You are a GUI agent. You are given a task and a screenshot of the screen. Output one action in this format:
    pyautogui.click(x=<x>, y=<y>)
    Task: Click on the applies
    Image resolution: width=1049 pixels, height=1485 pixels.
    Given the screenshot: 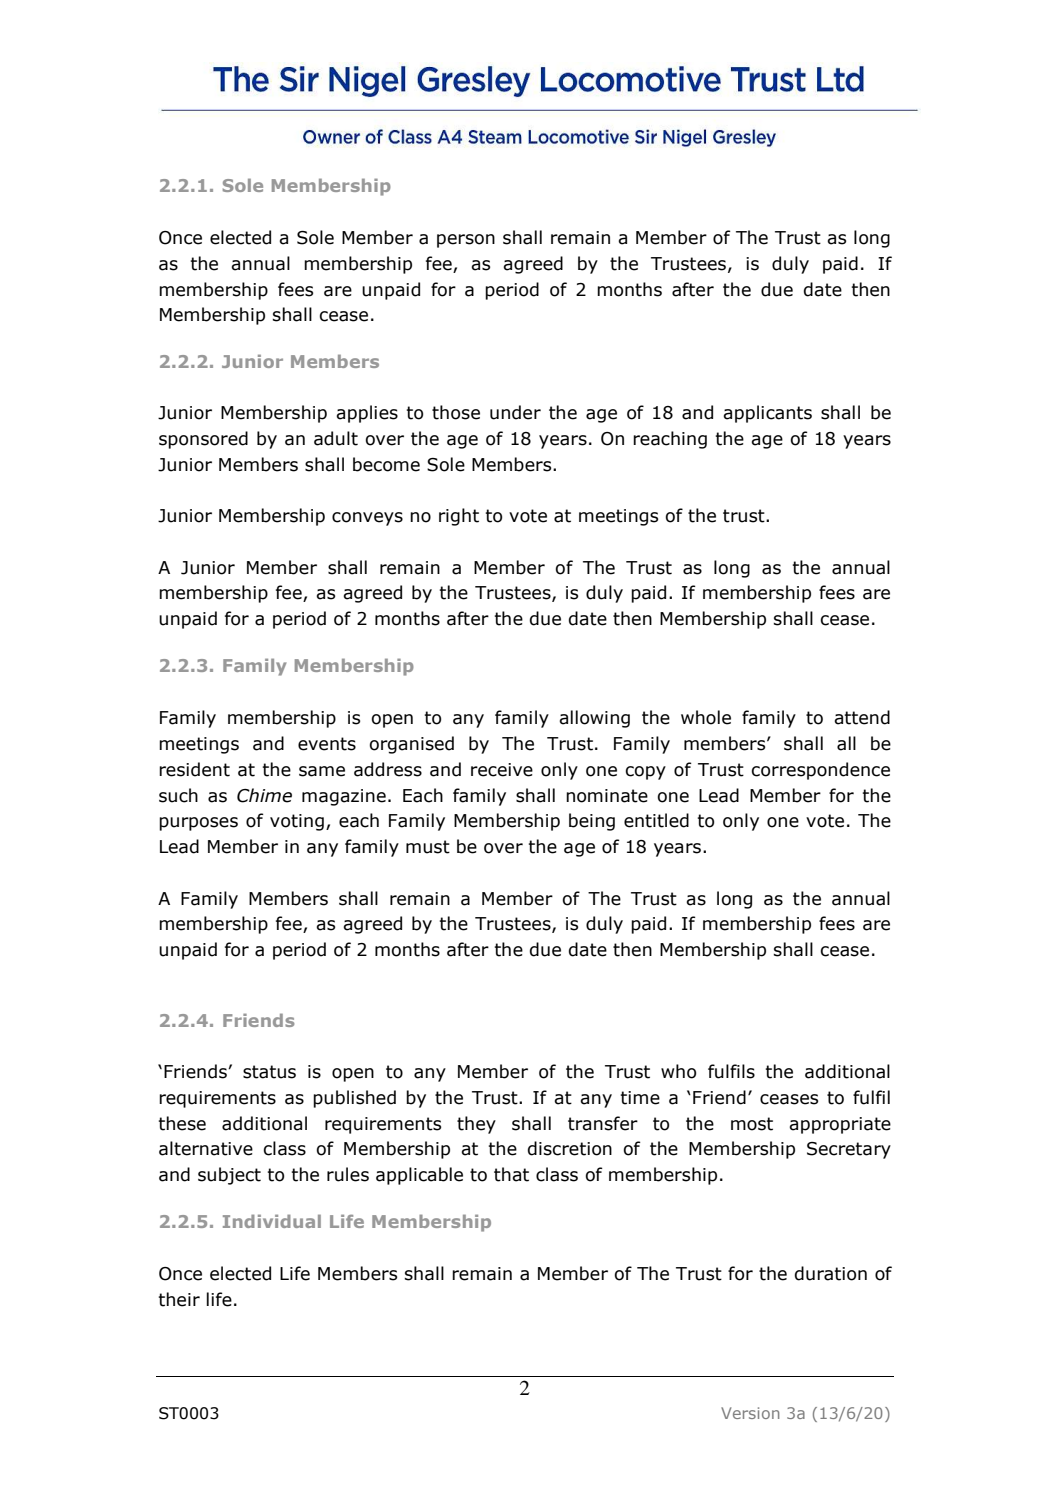 What is the action you would take?
    pyautogui.click(x=367, y=414)
